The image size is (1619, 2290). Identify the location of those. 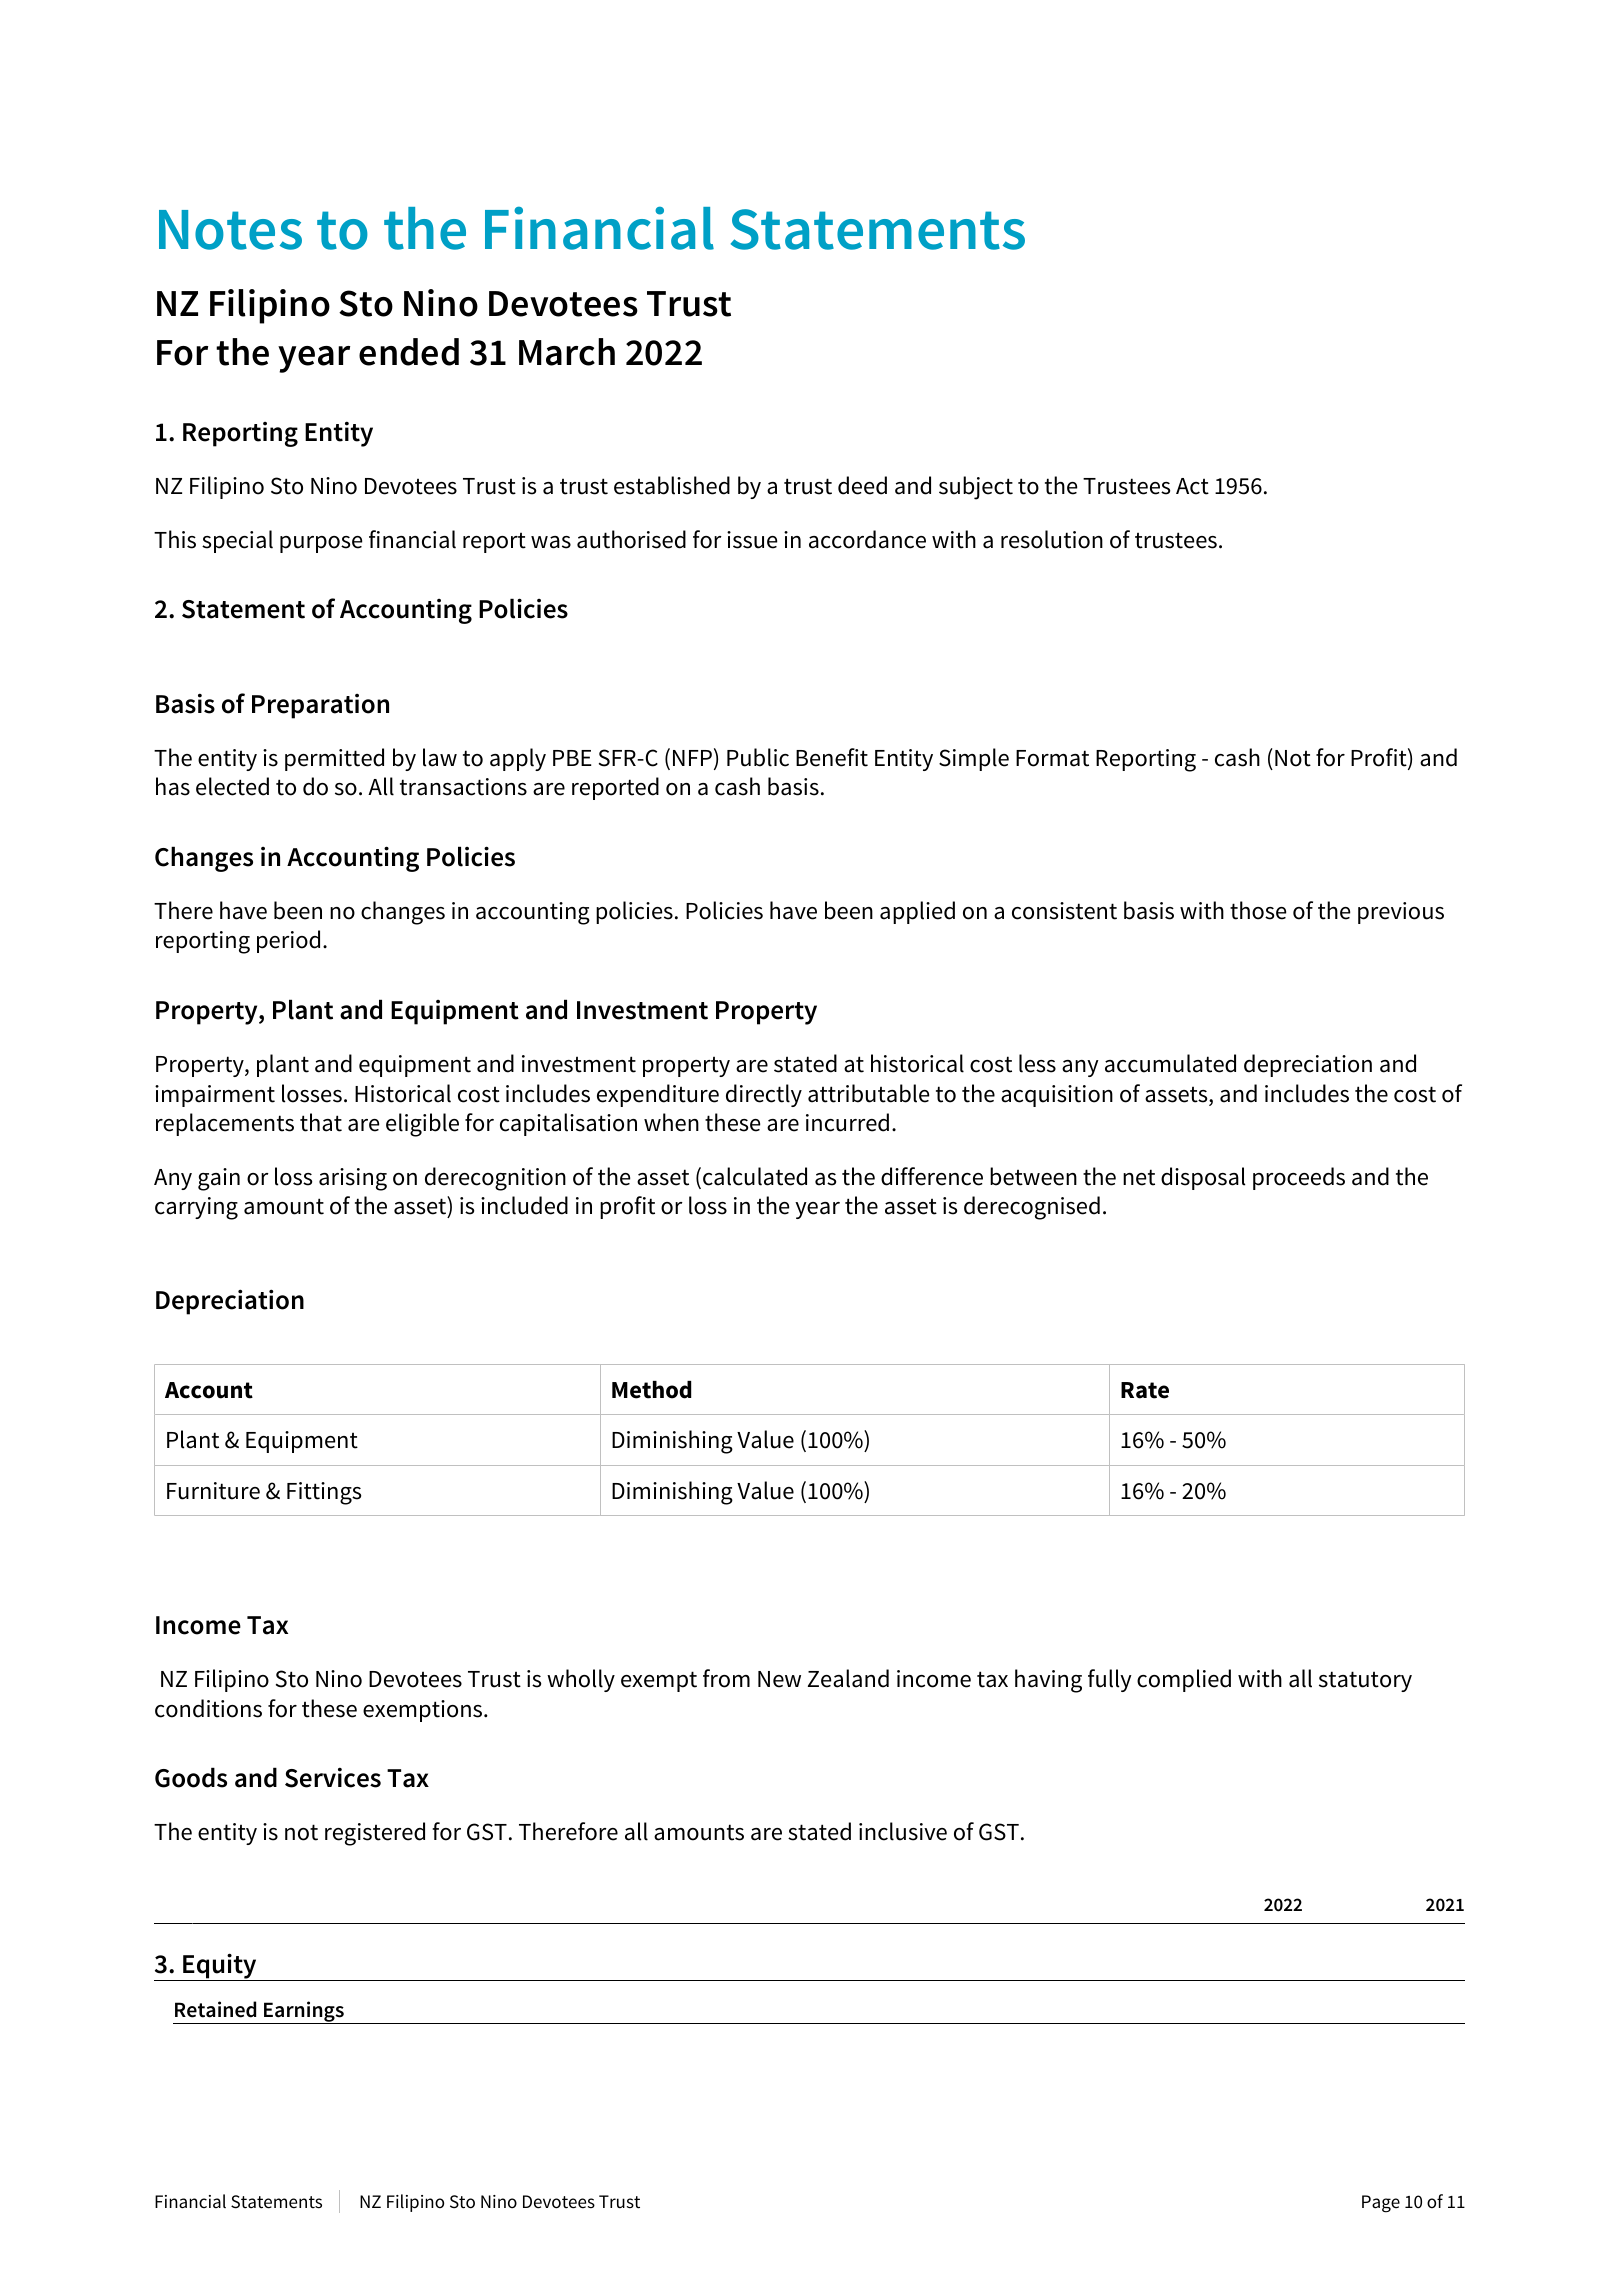
(1258, 910).
